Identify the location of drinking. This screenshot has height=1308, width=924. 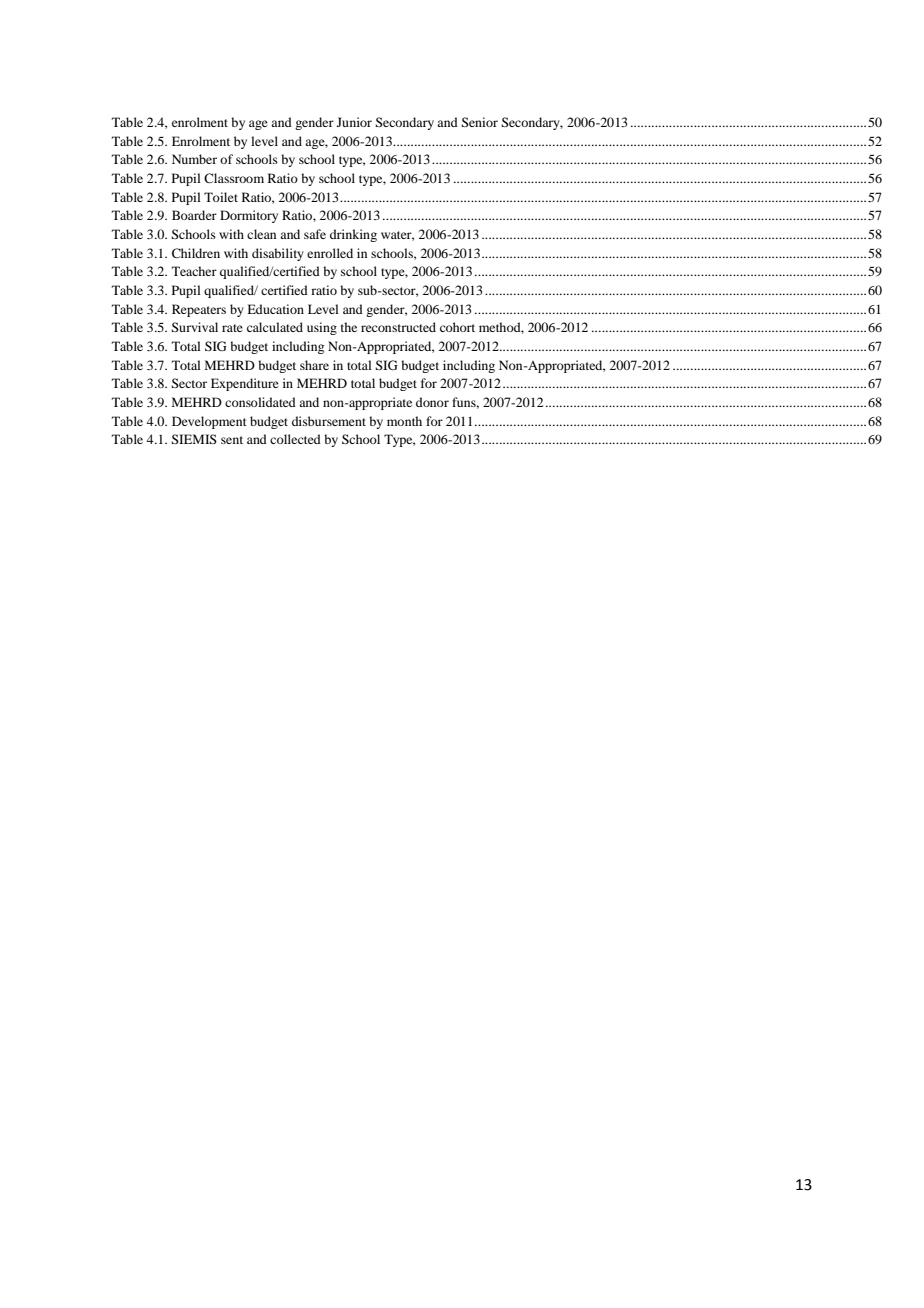
(353, 235).
